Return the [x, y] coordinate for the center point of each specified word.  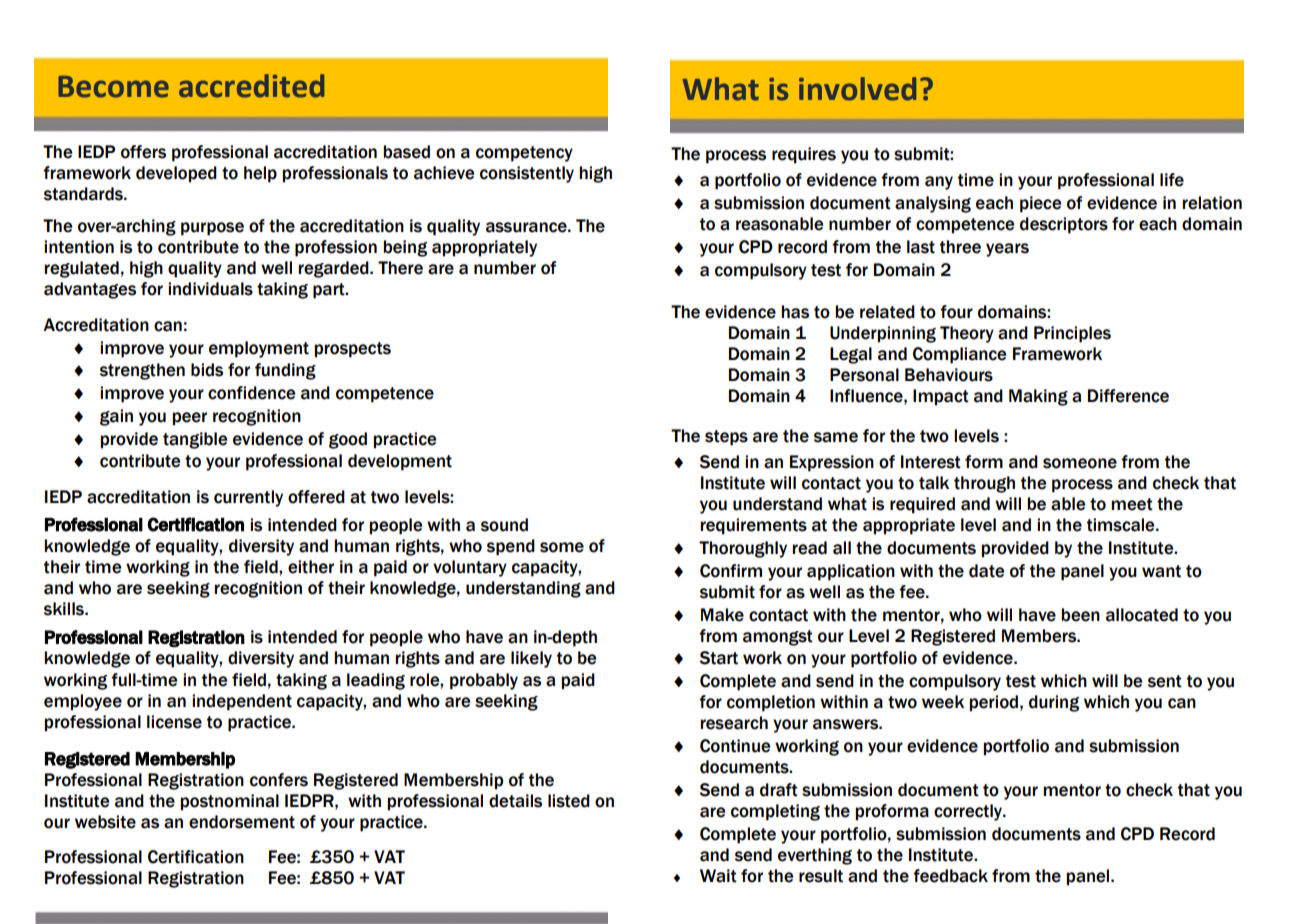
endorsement [242, 822]
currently [248, 498]
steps [726, 438]
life [1172, 180]
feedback [950, 876]
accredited [252, 86]
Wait [718, 876]
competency [524, 154]
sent [1165, 681]
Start [719, 658]
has [795, 312]
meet [1132, 504]
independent [242, 702]
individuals [210, 289]
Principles [1072, 334]
